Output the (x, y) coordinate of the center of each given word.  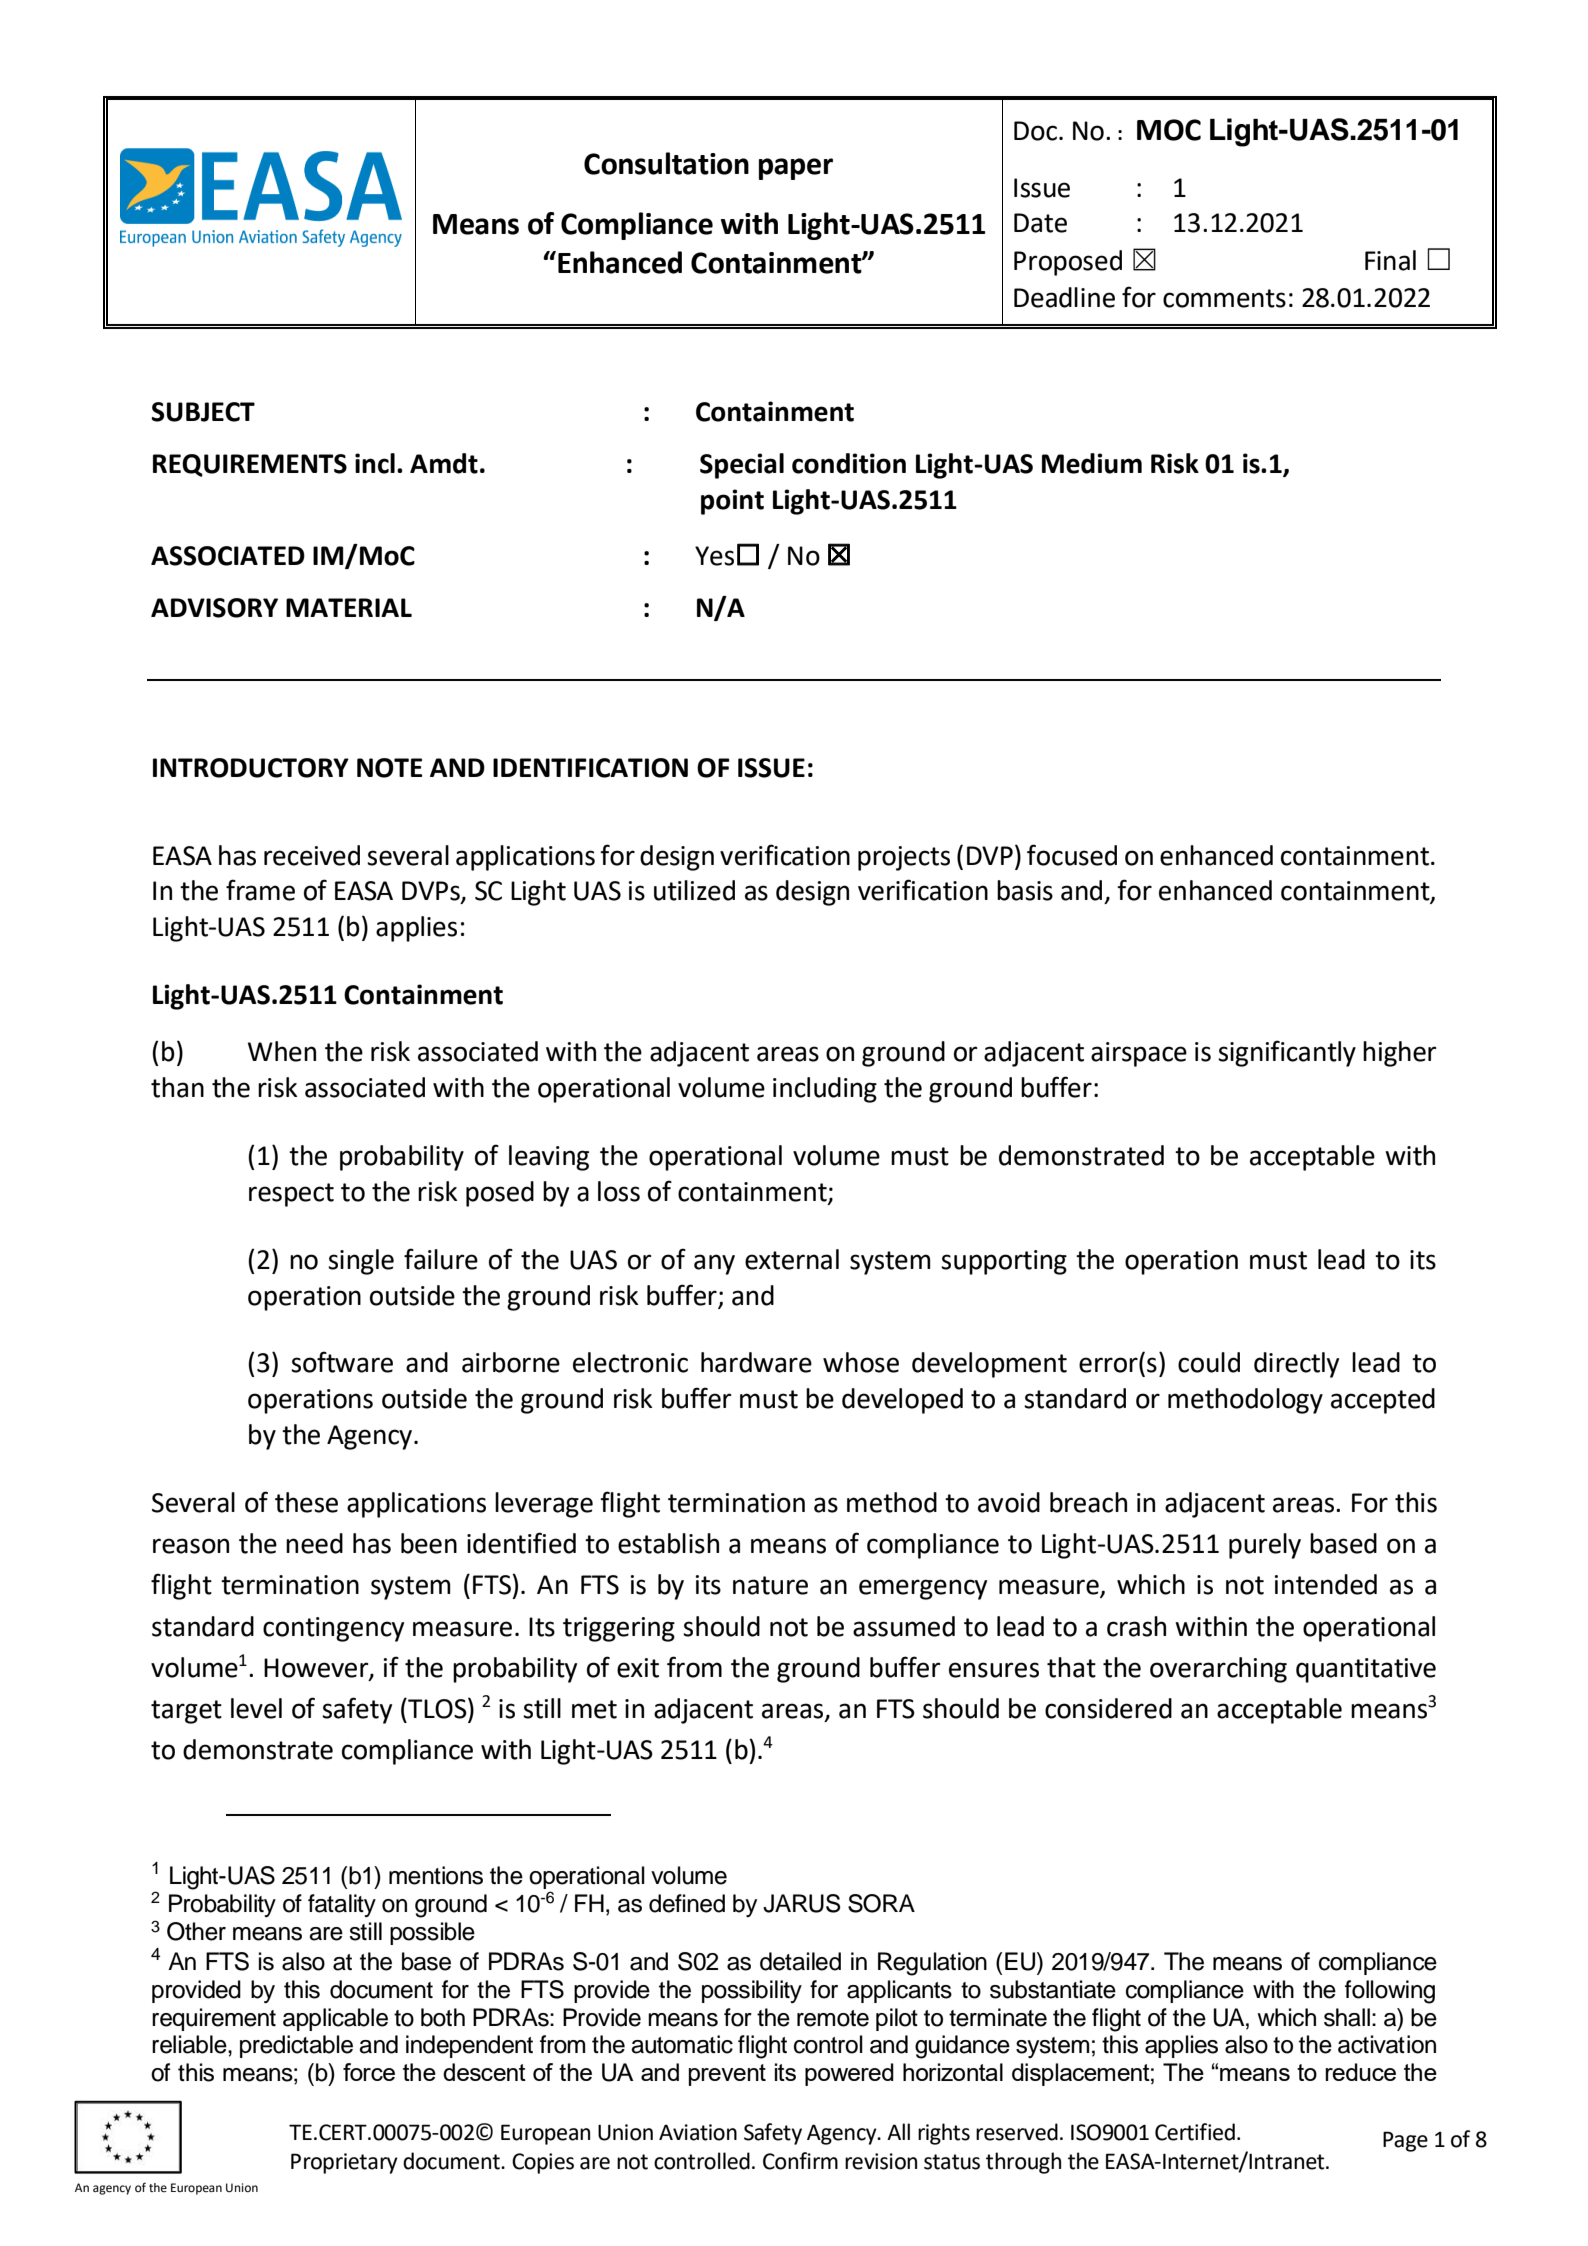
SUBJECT (203, 412)
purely (1265, 1546)
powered (849, 2074)
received (312, 855)
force (369, 2072)
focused (1072, 855)
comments (1224, 298)
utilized (694, 890)
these (306, 1502)
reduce (1360, 2072)
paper (796, 169)
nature (770, 1585)
